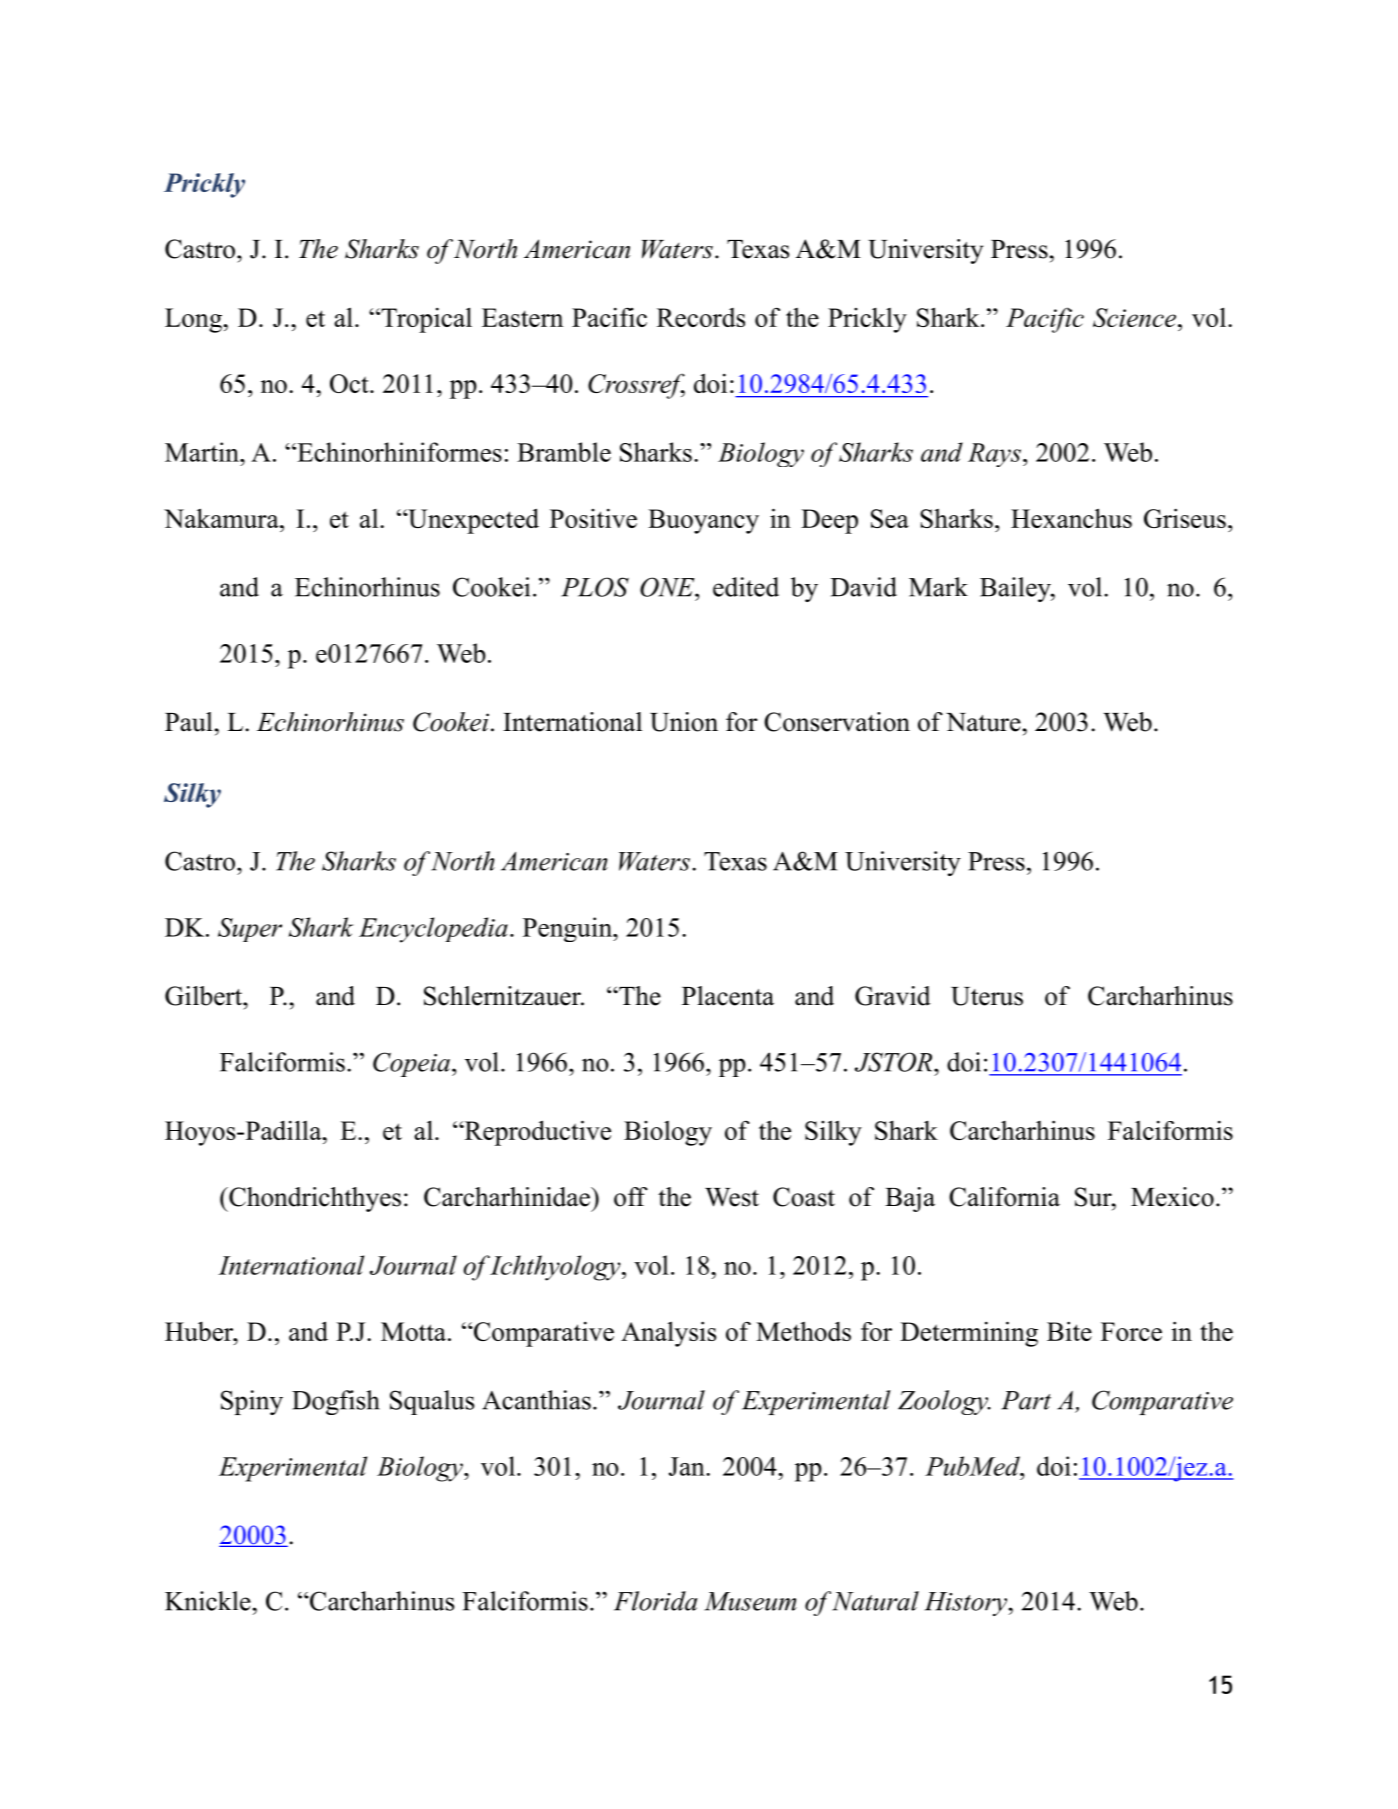 Image resolution: width=1398 pixels, height=1809 pixels. I want to click on Union, so click(684, 722).
